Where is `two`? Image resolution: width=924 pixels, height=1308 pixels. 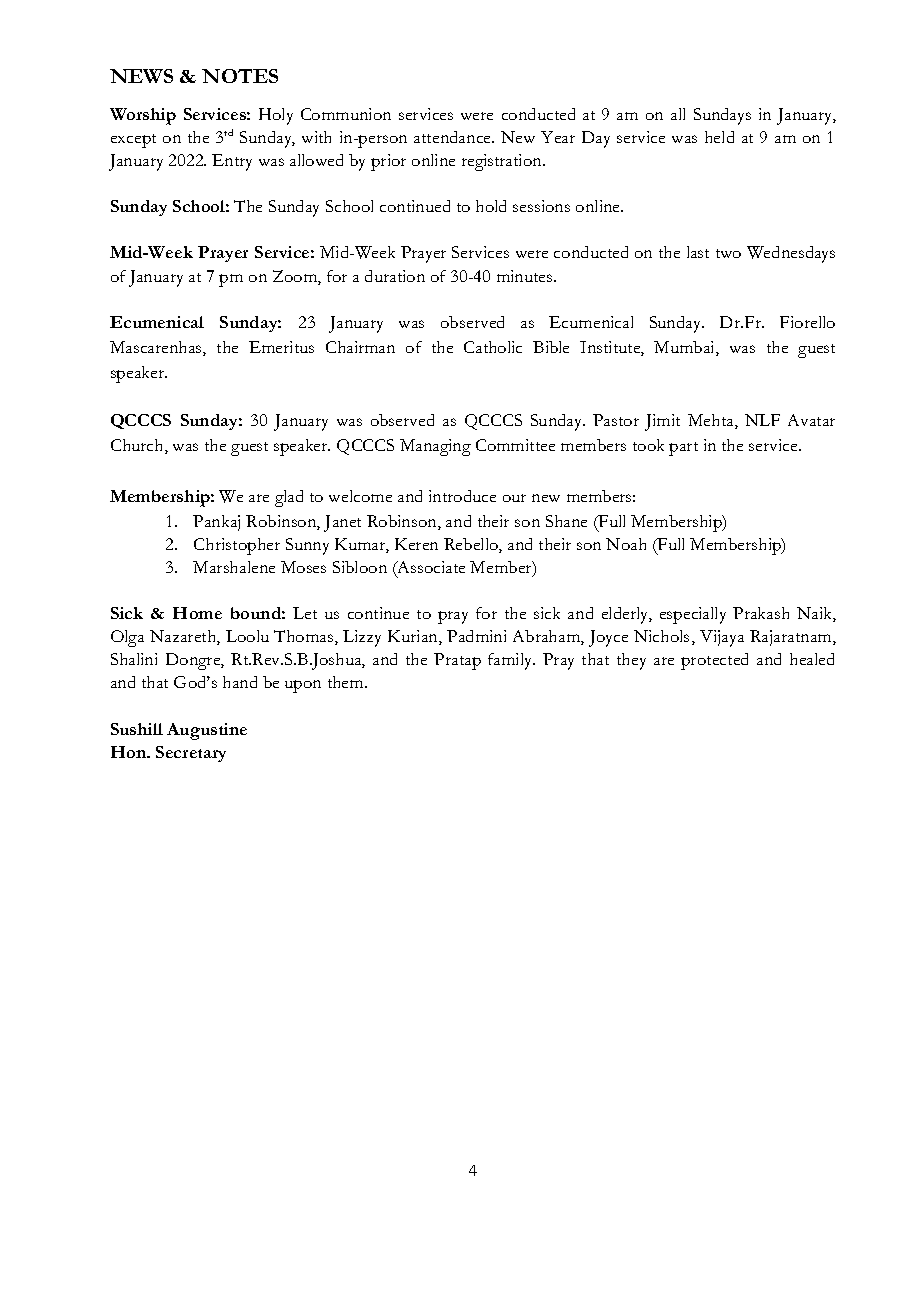
two is located at coordinates (728, 253).
